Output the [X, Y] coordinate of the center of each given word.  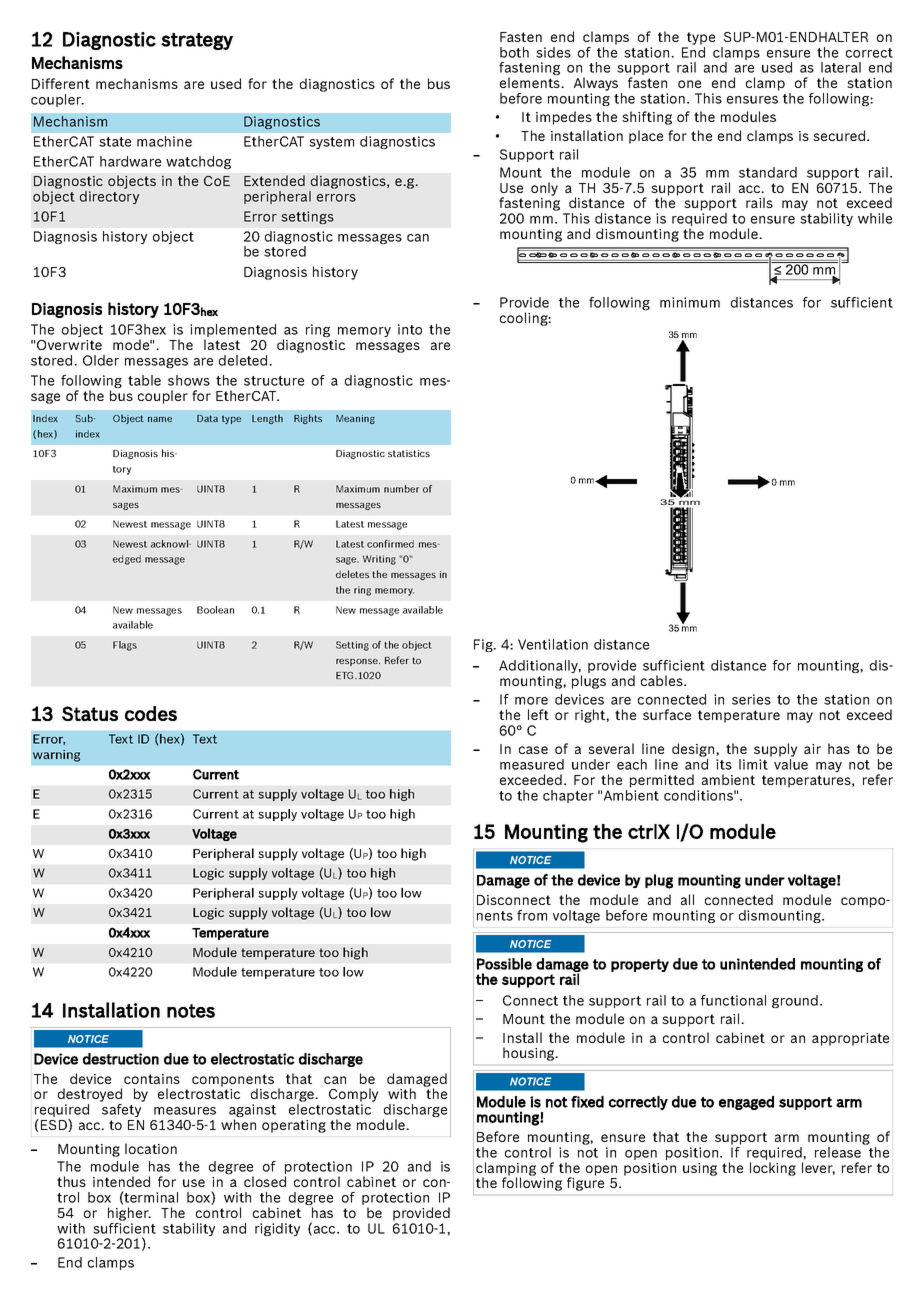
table [144, 380]
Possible [504, 964]
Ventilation [553, 644]
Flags [125, 646]
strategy [197, 41]
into [410, 329]
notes [191, 1011]
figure [585, 1183]
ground [795, 1001]
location [151, 1148]
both [514, 52]
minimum [690, 302]
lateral [841, 67]
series [751, 699]
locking [773, 1169]
